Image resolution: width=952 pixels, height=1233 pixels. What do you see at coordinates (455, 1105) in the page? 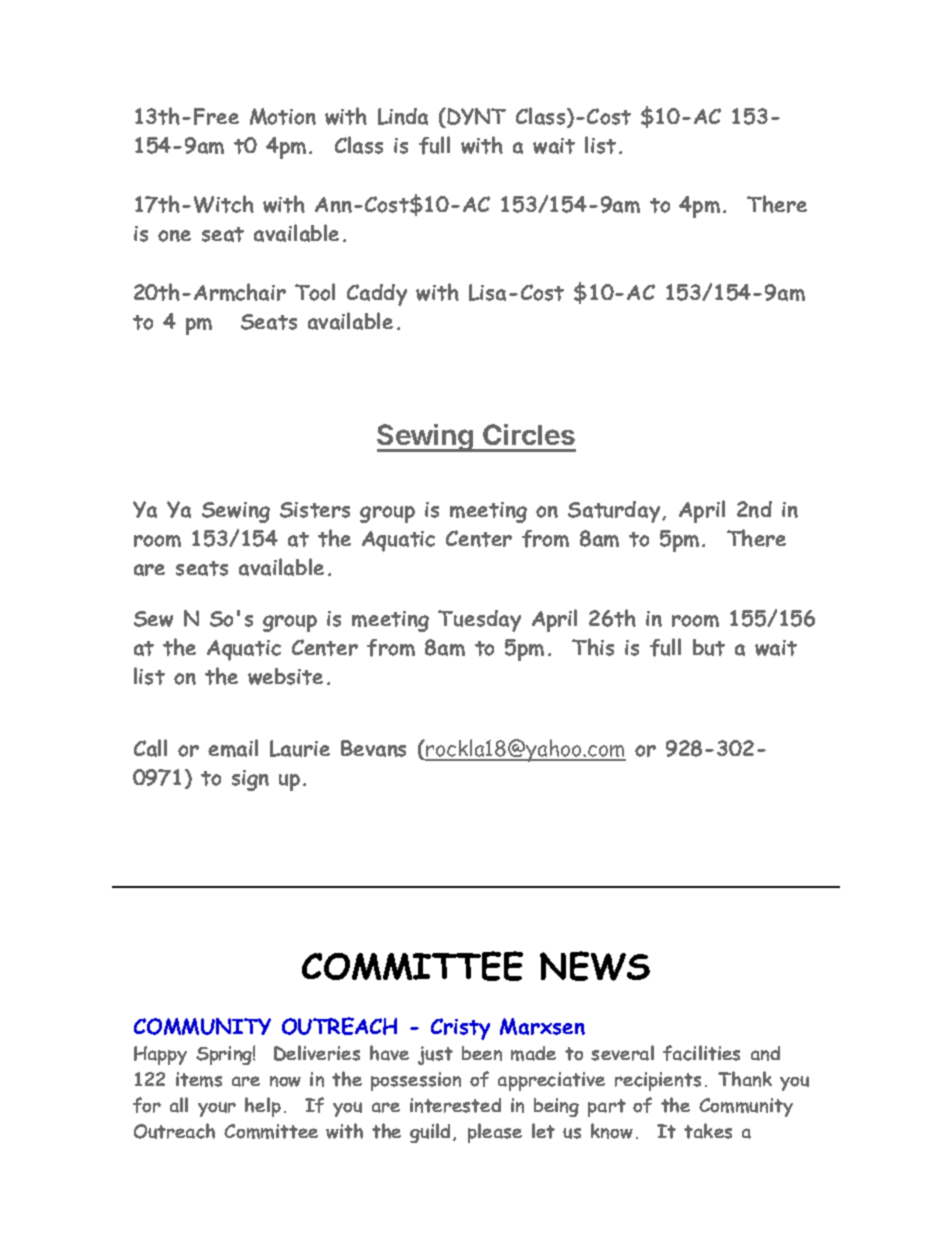
I see `interested` at bounding box center [455, 1105].
